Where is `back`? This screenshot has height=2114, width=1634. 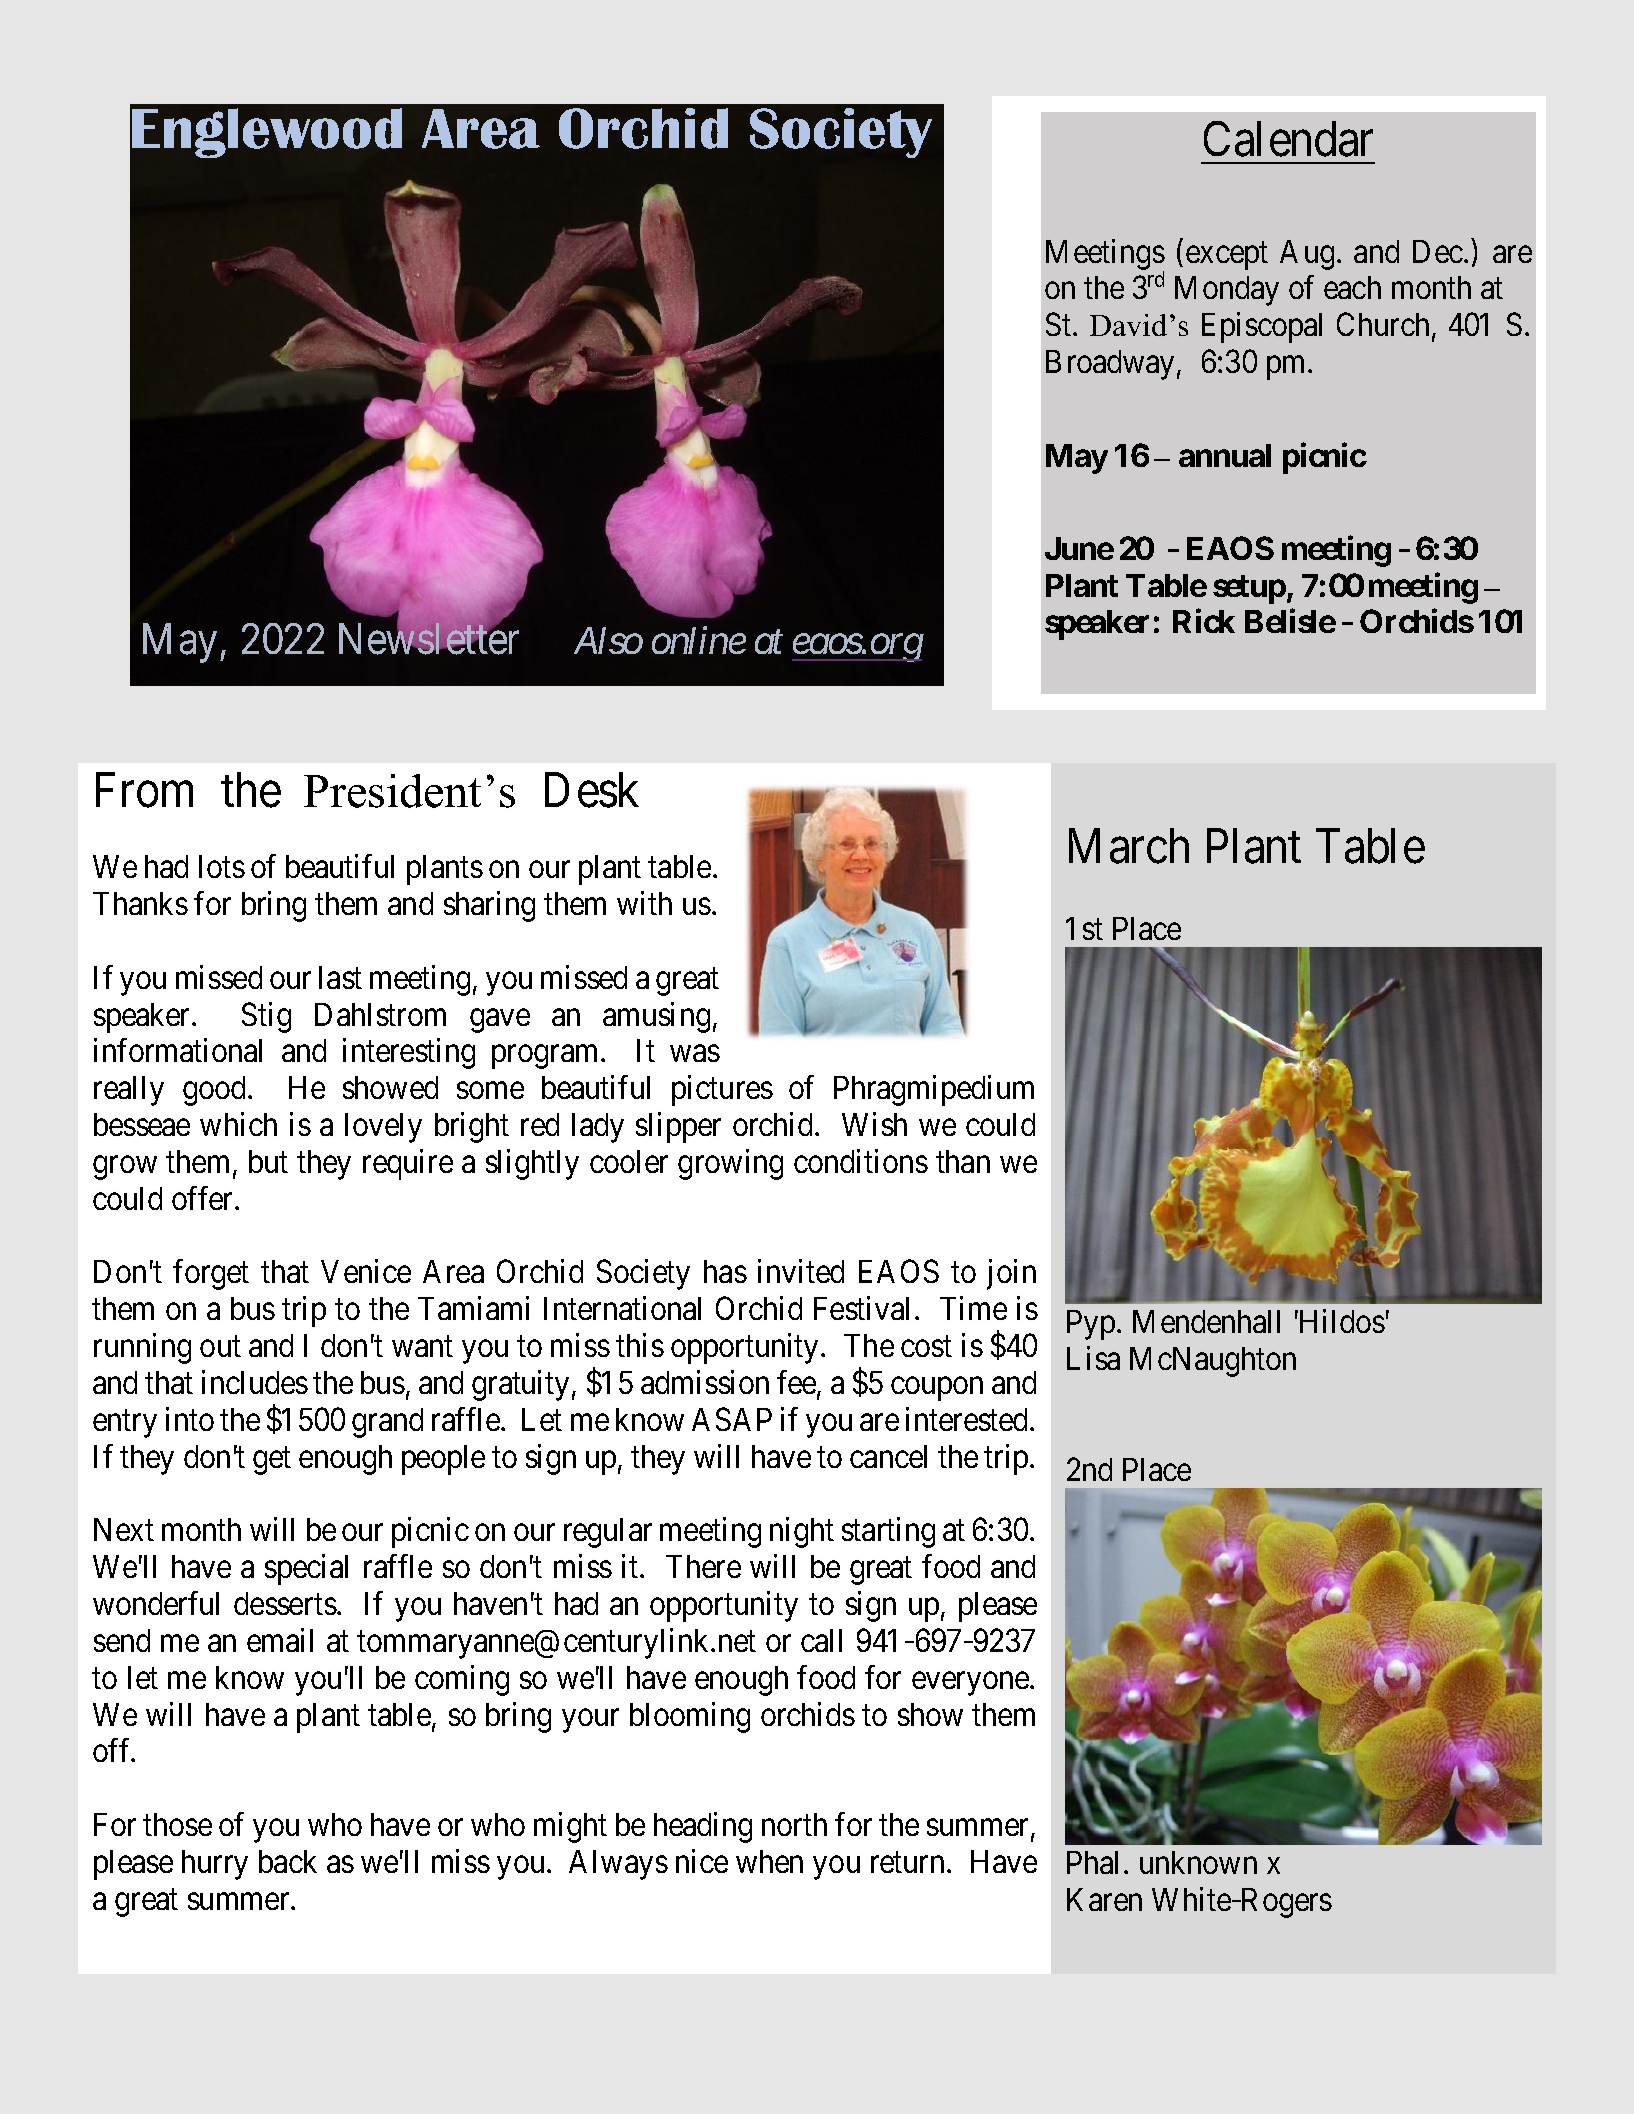 back is located at coordinates (288, 1861).
